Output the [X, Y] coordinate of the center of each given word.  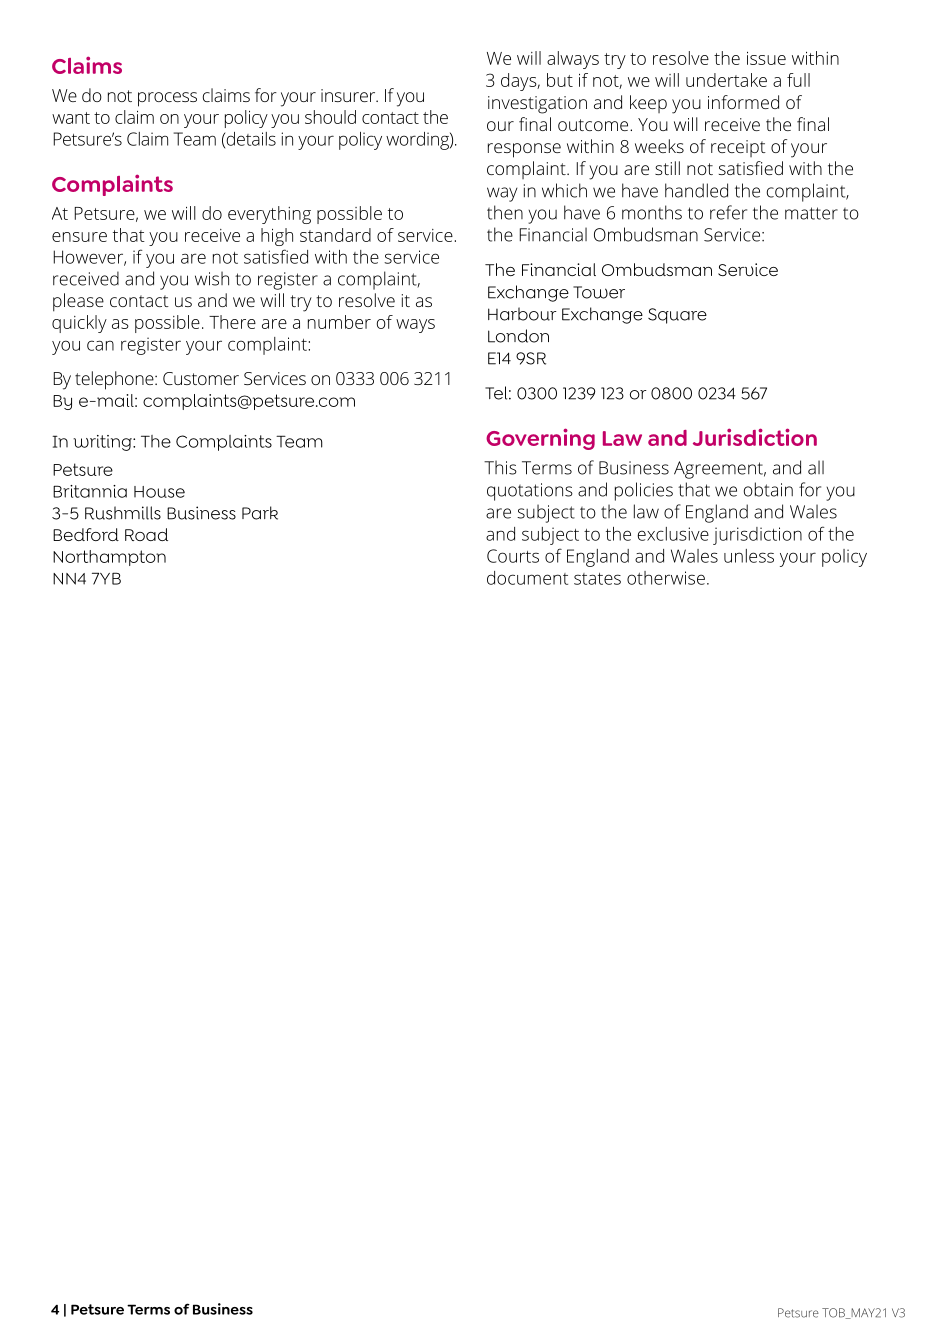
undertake [726, 80]
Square [677, 316]
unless [749, 556]
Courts [513, 556]
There [232, 322]
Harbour [522, 314]
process [167, 99]
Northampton [109, 558]
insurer [349, 95]
